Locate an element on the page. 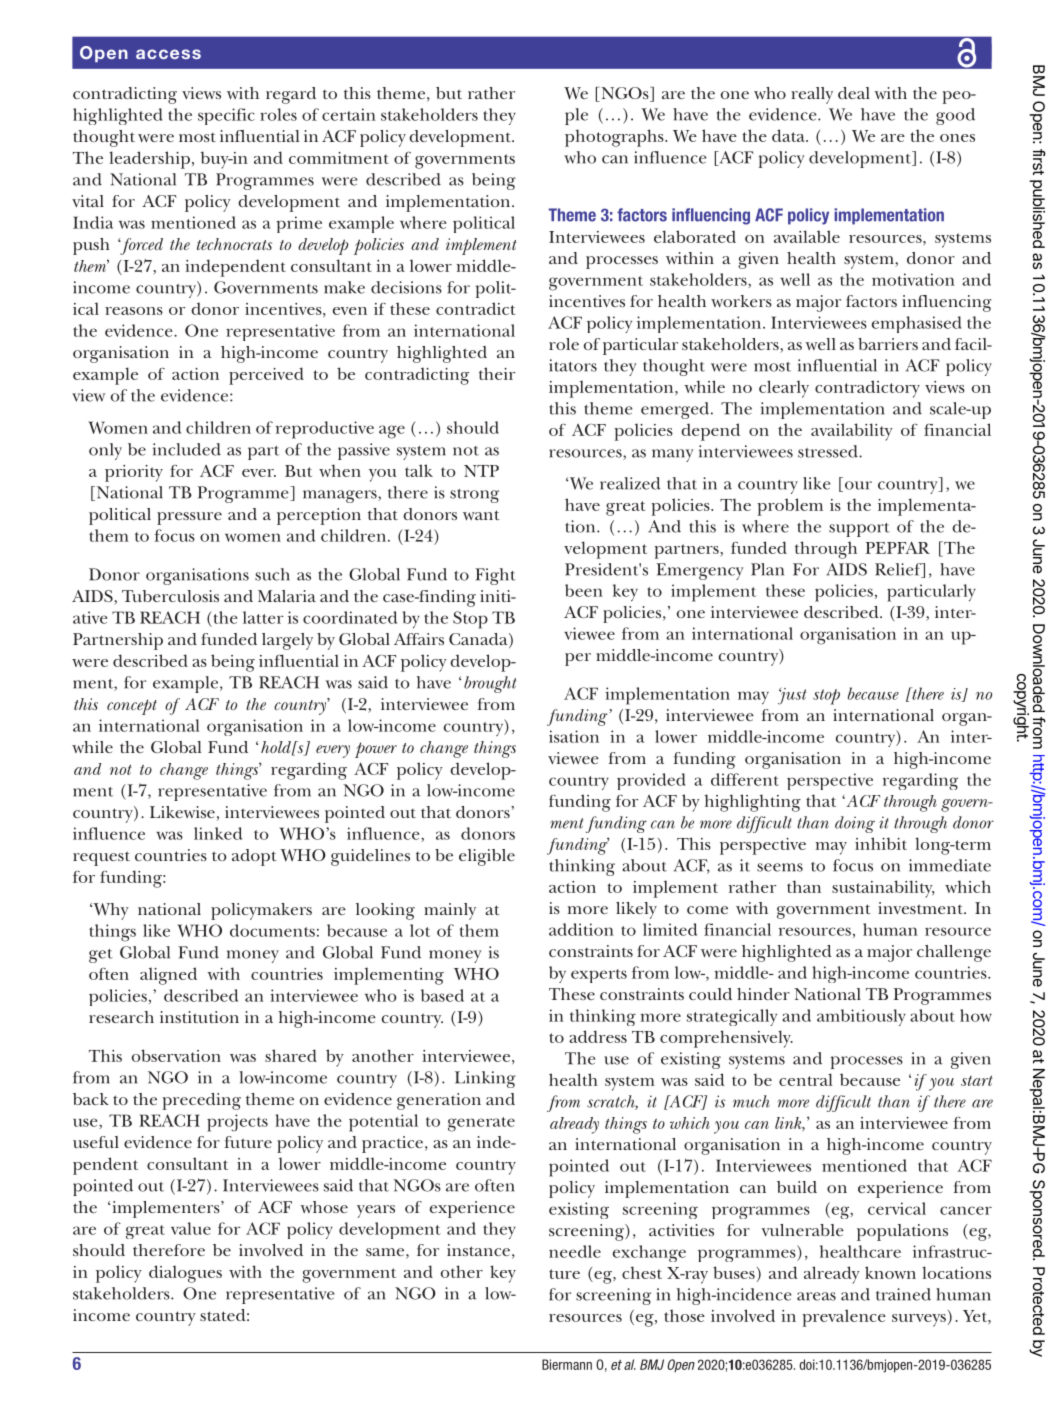  dialogues is located at coordinates (185, 1274).
